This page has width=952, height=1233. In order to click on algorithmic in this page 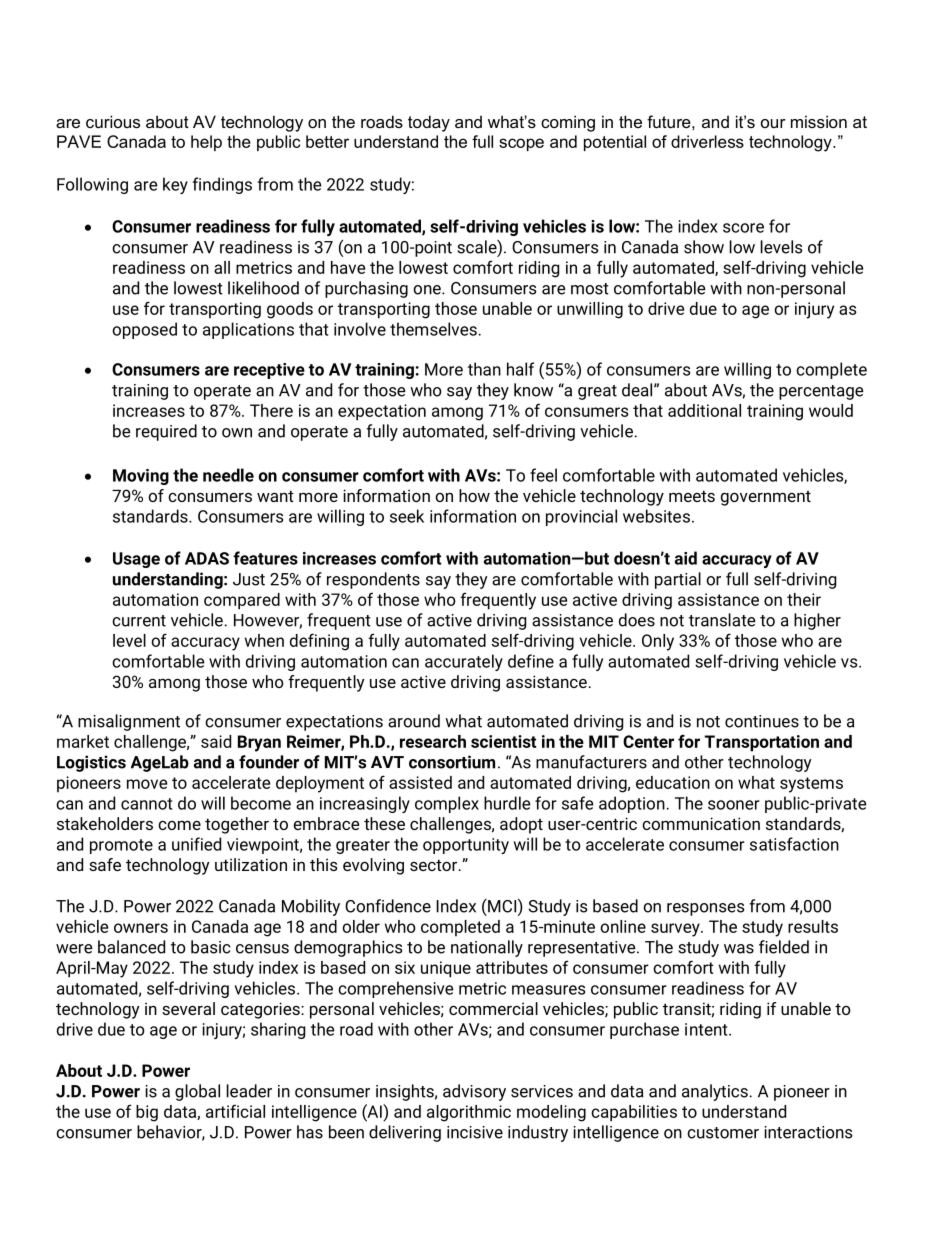, I will do `click(469, 1113)`.
